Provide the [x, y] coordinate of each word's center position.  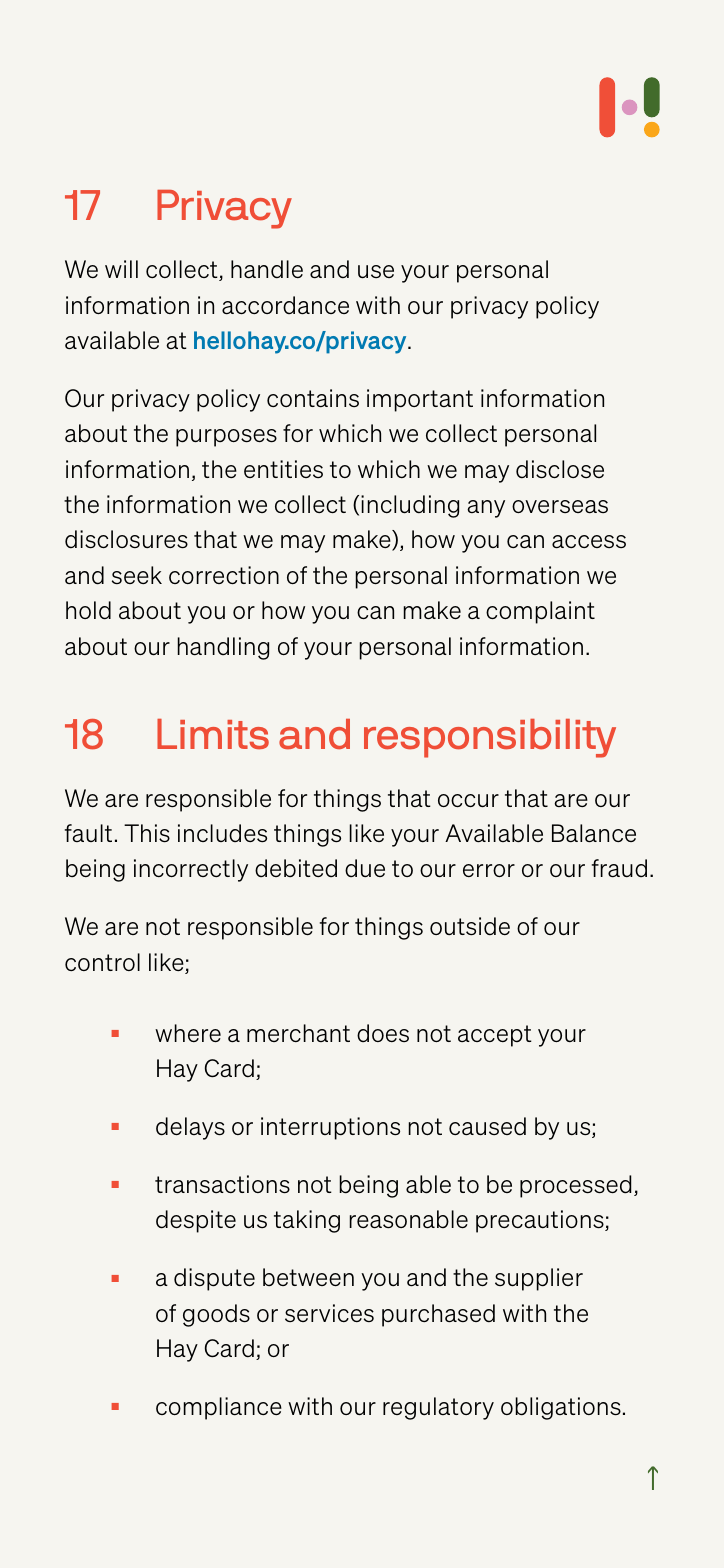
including [410, 506]
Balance [594, 833]
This [147, 833]
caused [487, 1126]
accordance [285, 305]
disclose [560, 469]
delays [190, 1128]
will [121, 269]
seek [137, 575]
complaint [540, 612]
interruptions [330, 1128]
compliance [219, 1408]
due [365, 868]
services [329, 1313]
